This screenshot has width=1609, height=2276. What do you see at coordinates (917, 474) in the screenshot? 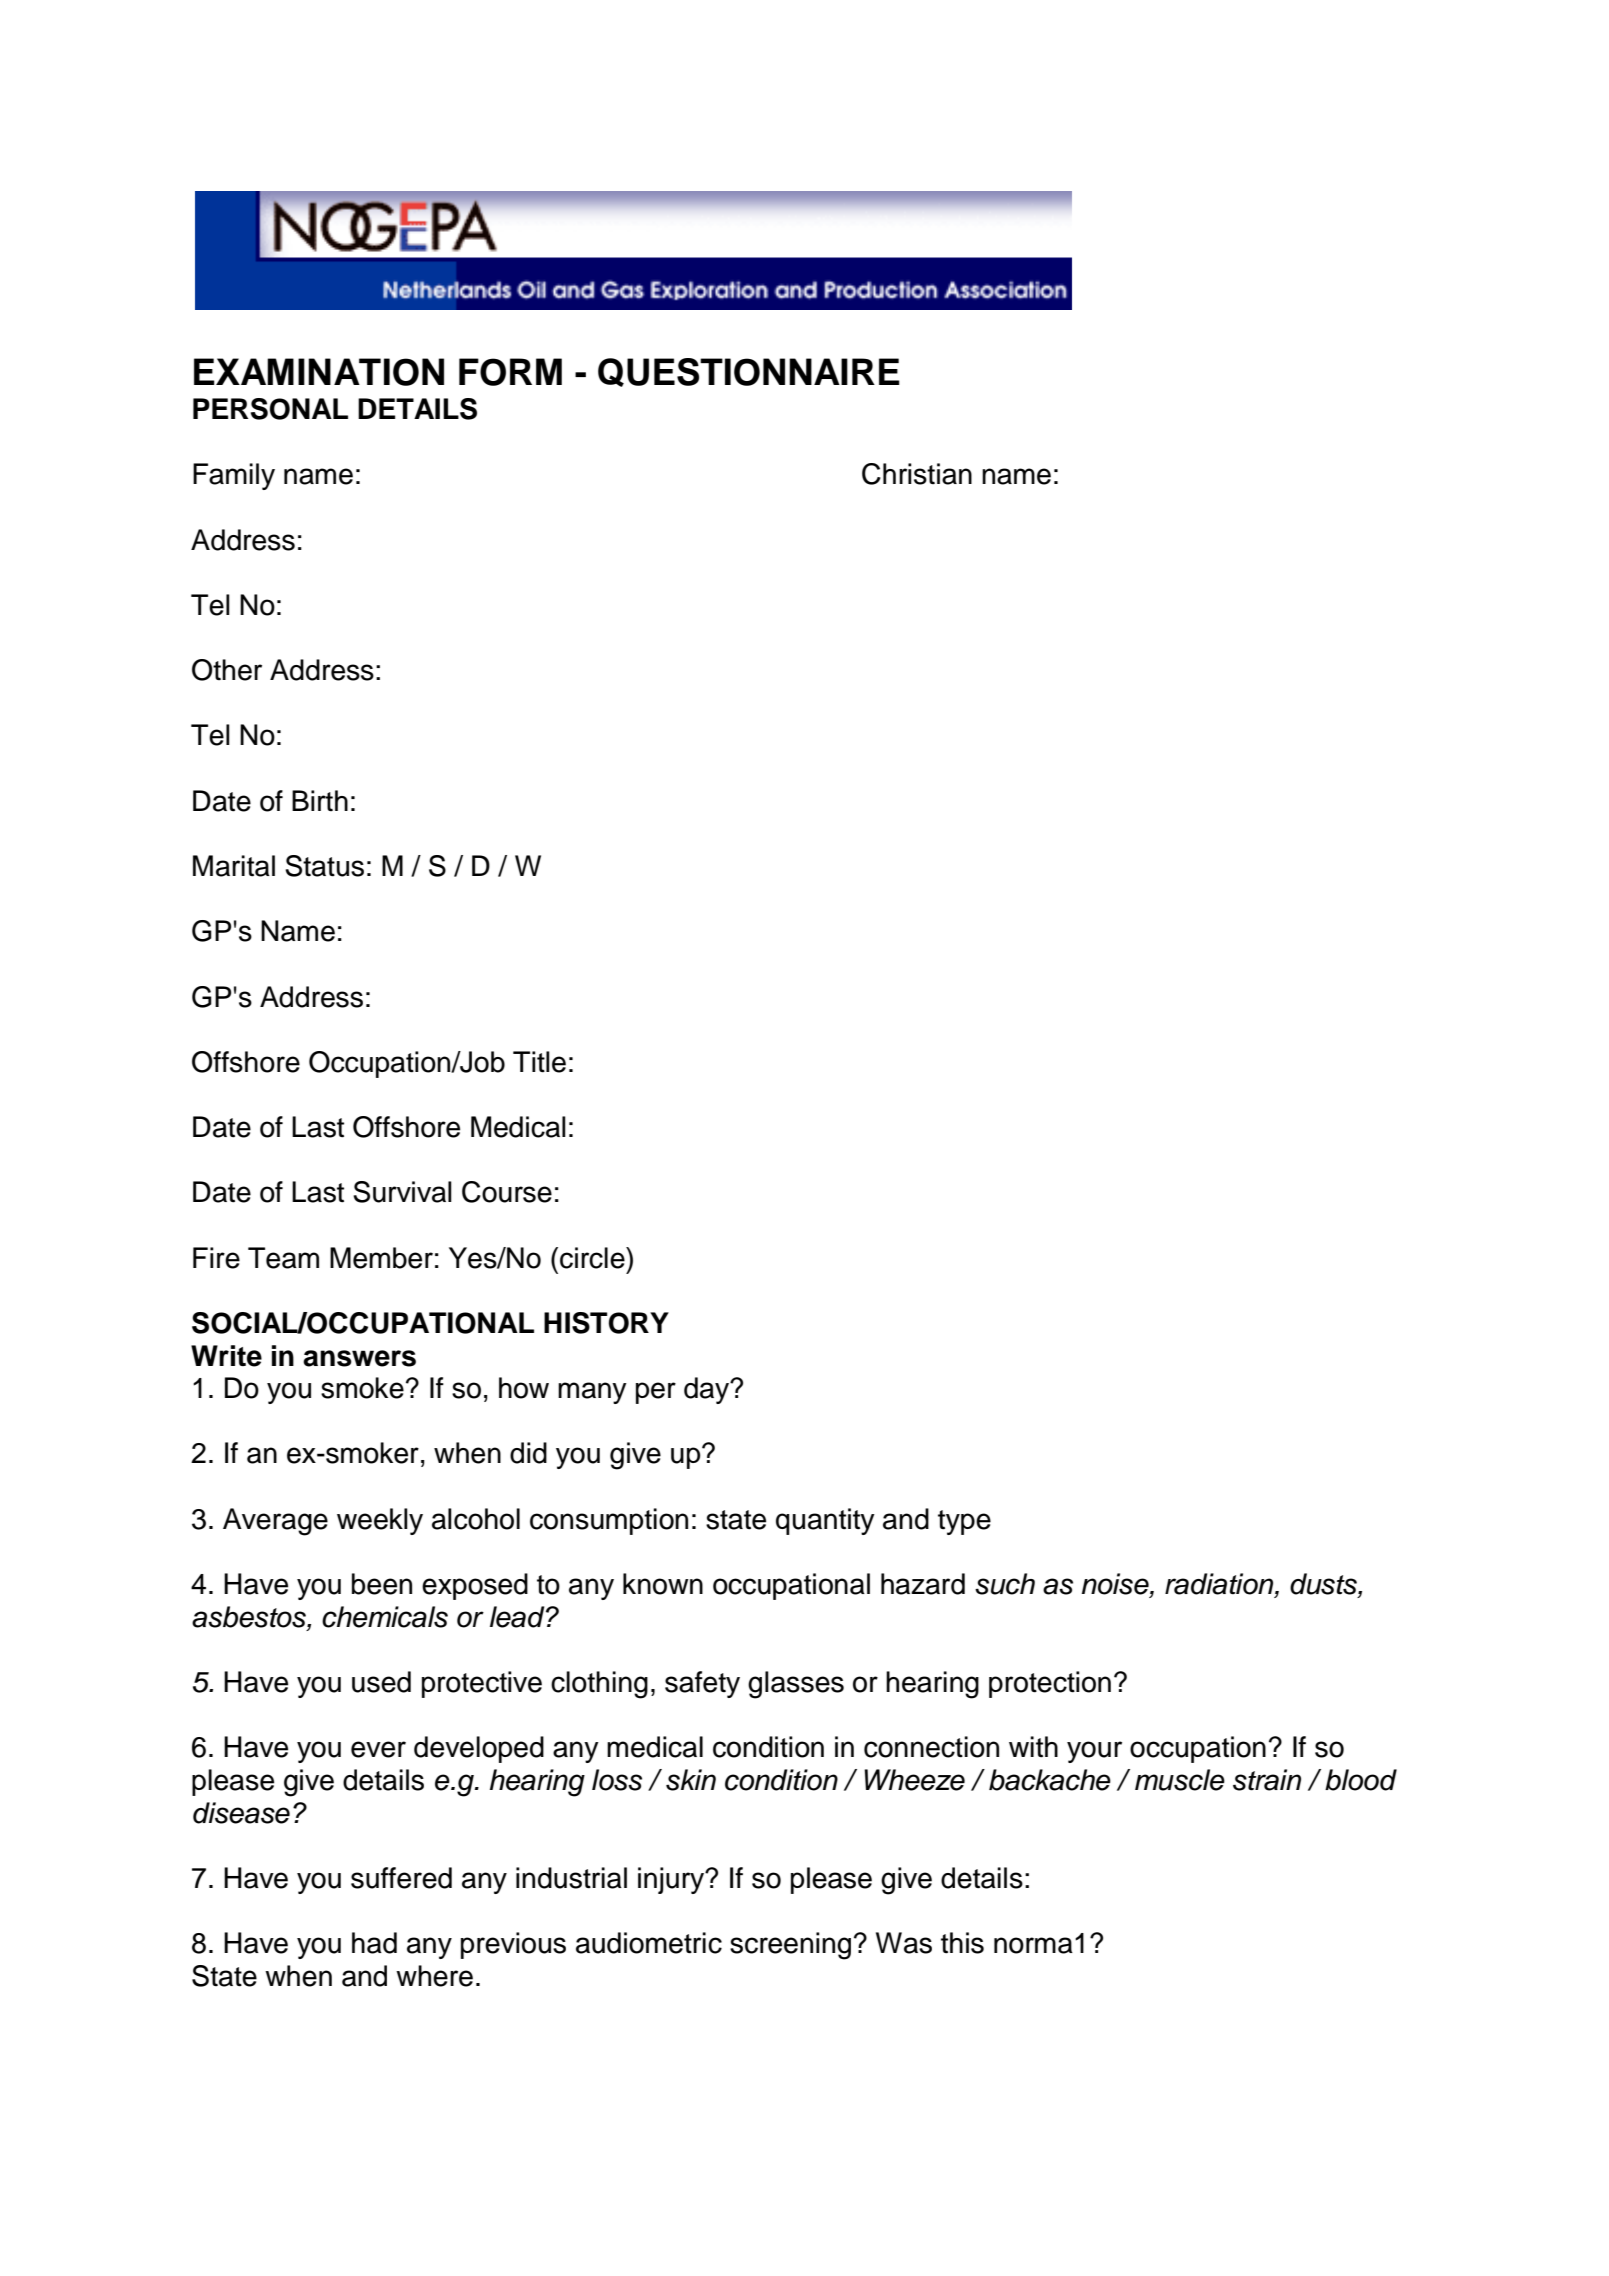
I see `Christian` at bounding box center [917, 474].
